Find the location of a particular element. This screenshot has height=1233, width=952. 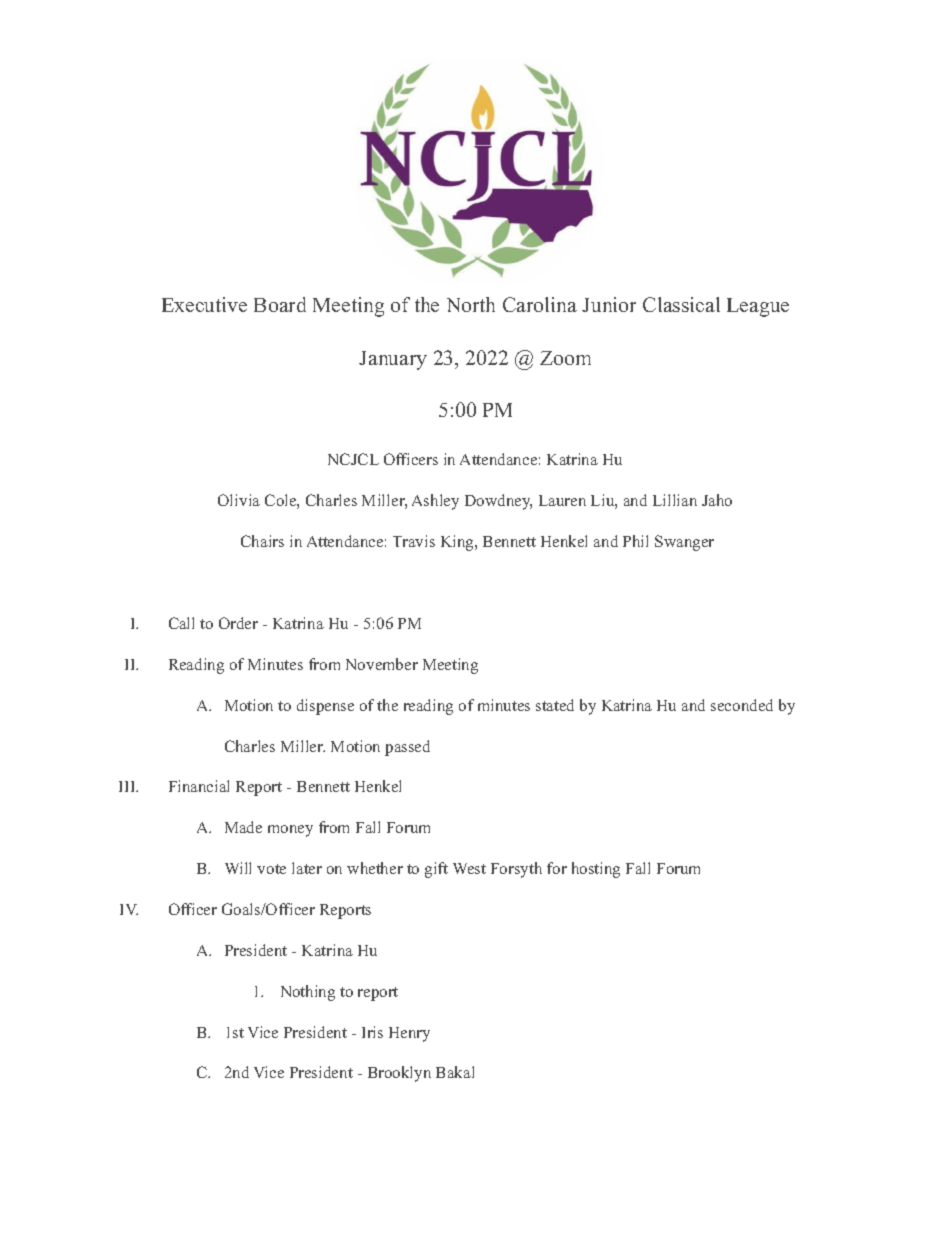

Henry is located at coordinates (409, 1034).
